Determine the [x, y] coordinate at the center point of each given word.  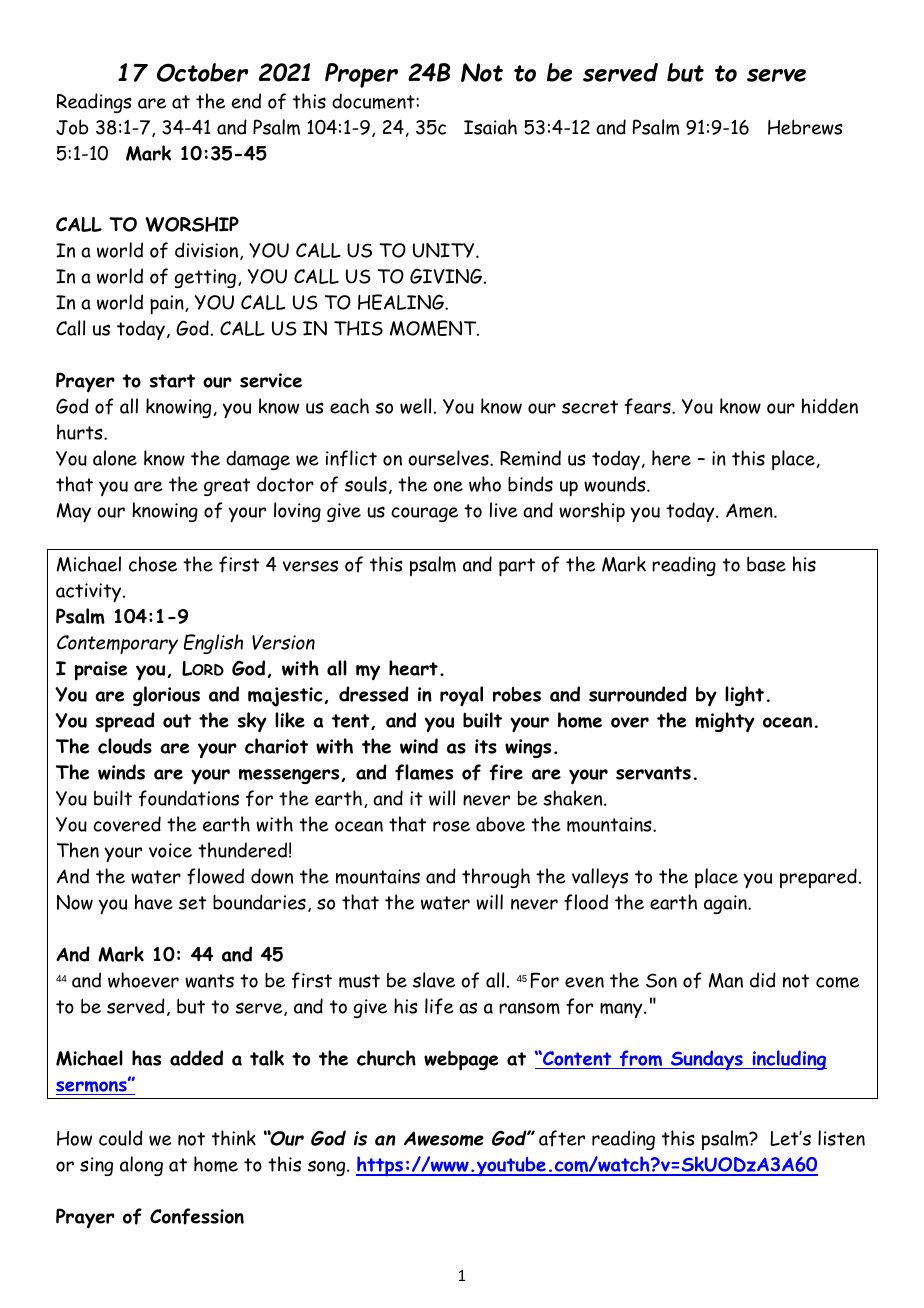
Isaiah [490, 127]
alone [115, 458]
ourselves [449, 458]
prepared [818, 878]
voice [170, 850]
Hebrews [805, 127]
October [202, 72]
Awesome [444, 1138]
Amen [750, 510]
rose [451, 826]
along [141, 1166]
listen [841, 1138]
